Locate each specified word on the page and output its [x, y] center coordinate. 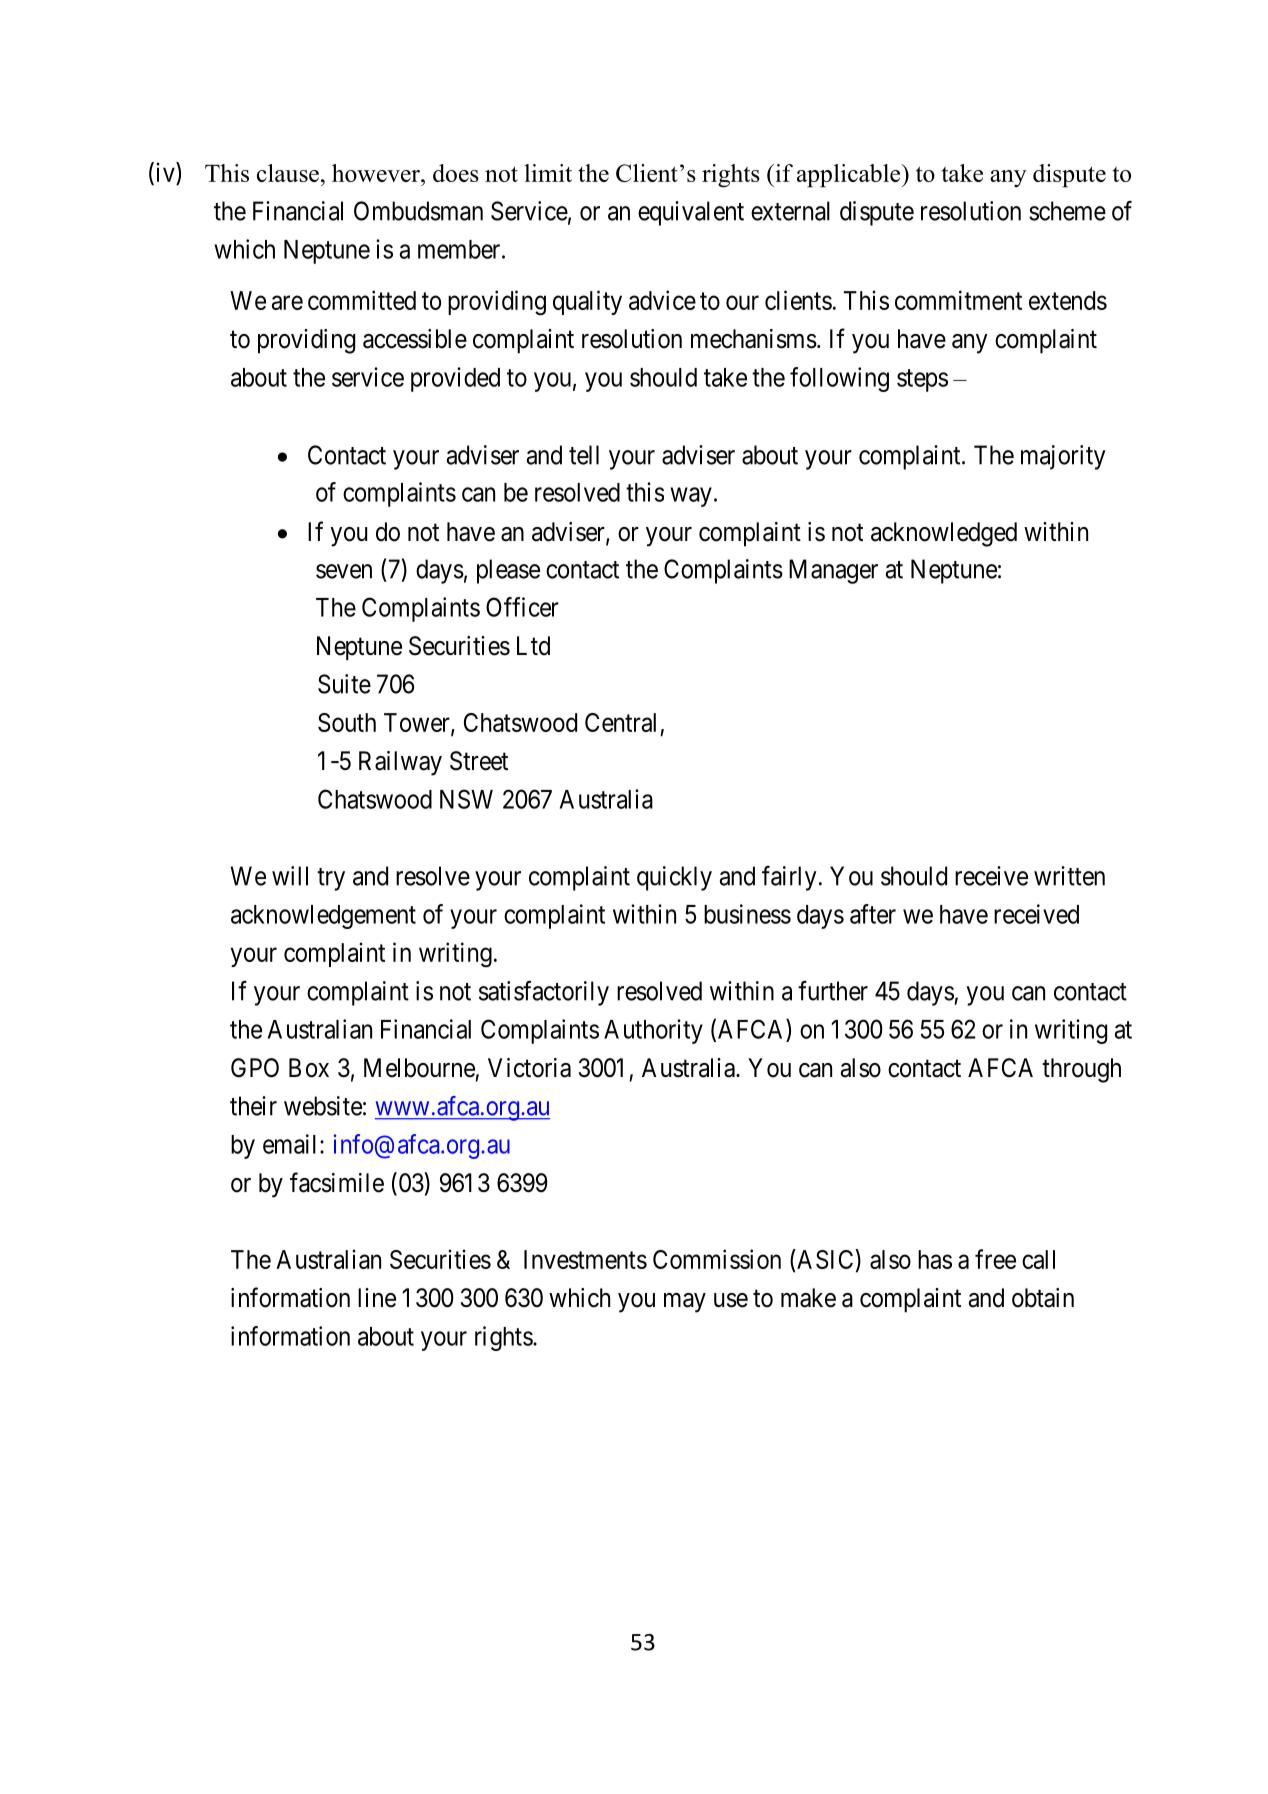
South [347, 722]
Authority [653, 1031]
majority [1063, 457]
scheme [1067, 211]
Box [309, 1068]
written [1069, 876]
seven [344, 571]
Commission [717, 1259]
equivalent [691, 213]
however [377, 173]
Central [620, 722]
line [377, 1298]
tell [584, 455]
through [1081, 1070]
